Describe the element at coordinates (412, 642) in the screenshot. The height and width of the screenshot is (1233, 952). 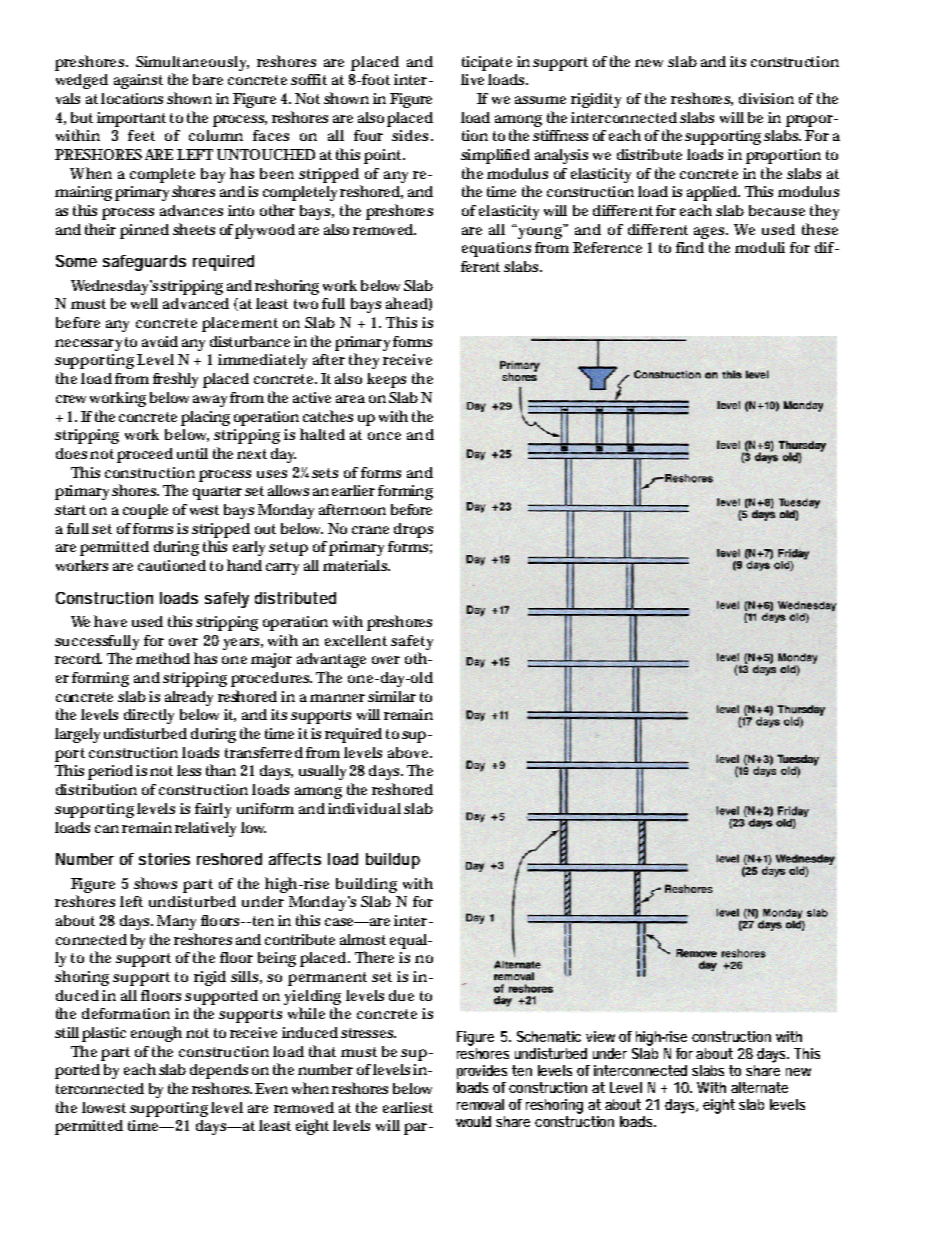
I see `safety` at that location.
